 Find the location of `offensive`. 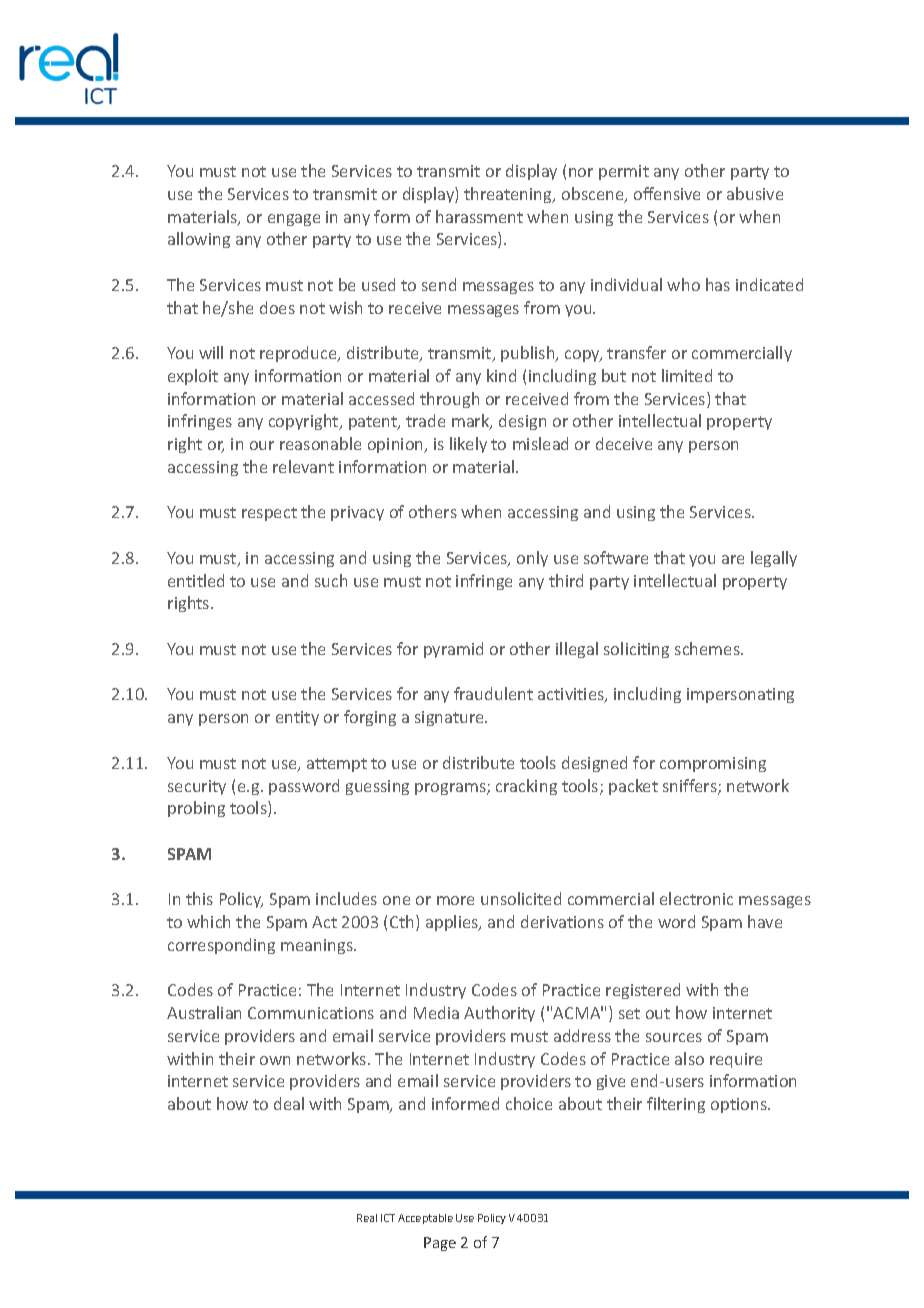

offensive is located at coordinates (667, 193).
